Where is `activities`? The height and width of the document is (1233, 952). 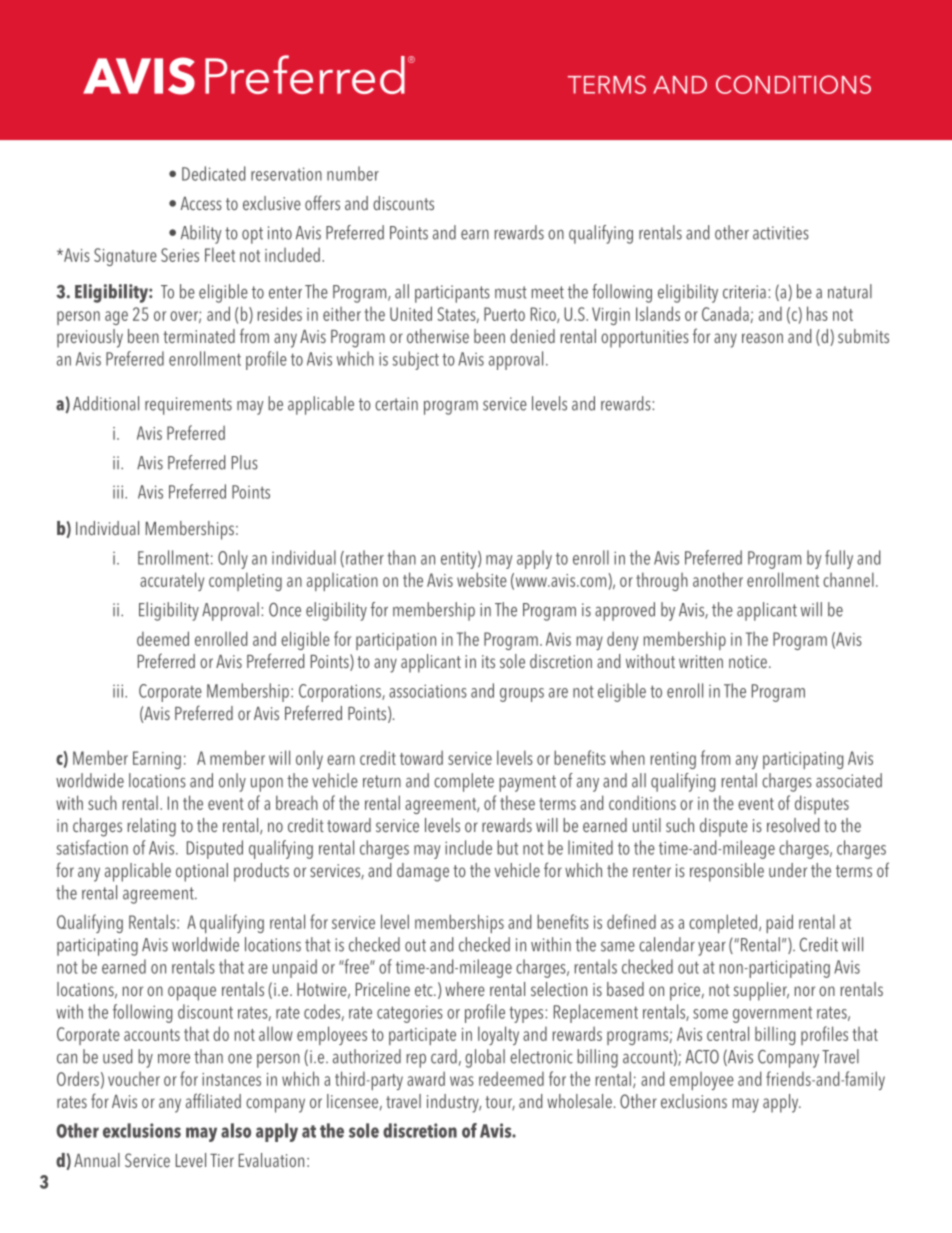 activities is located at coordinates (781, 233).
